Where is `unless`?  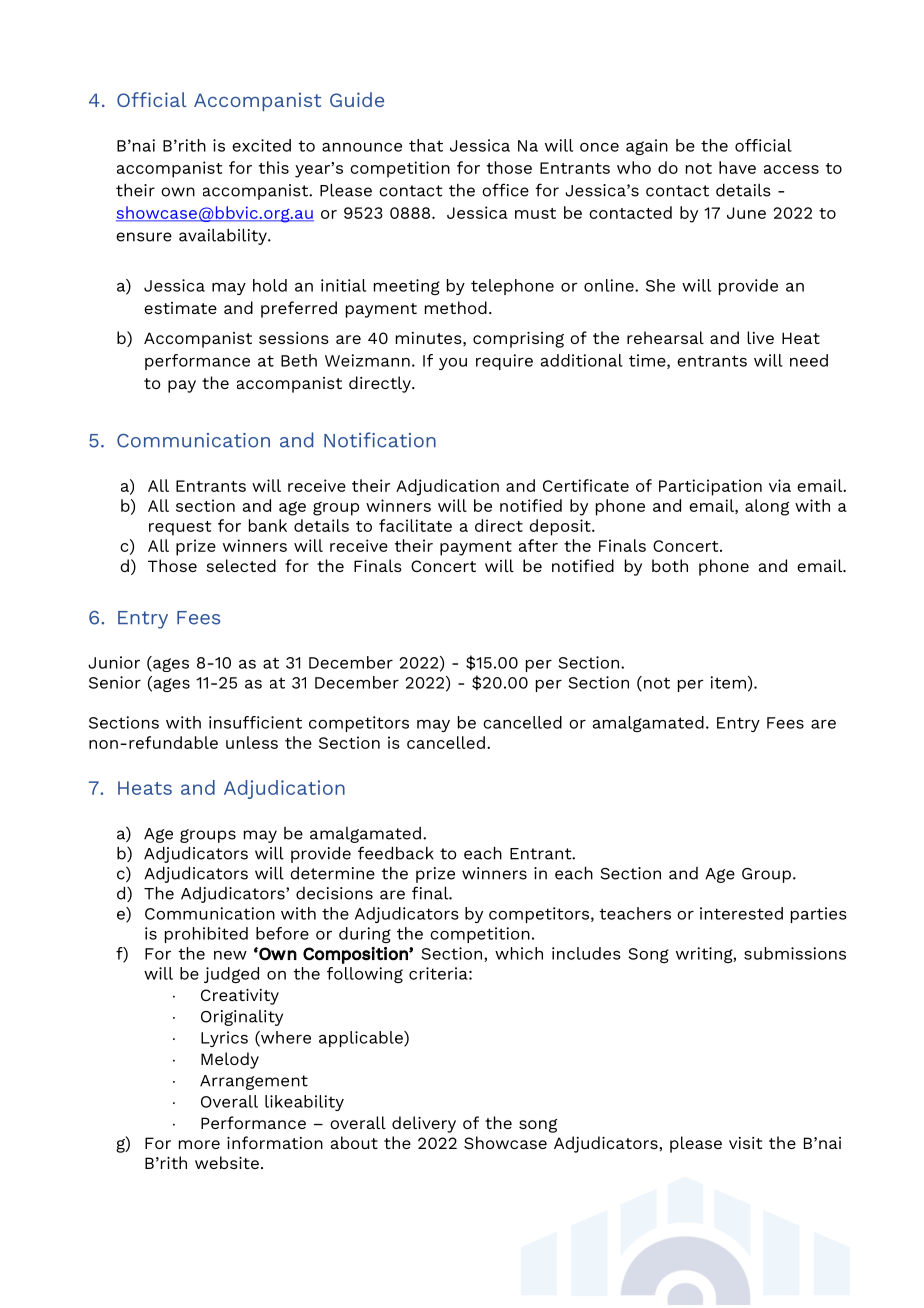 unless is located at coordinates (252, 742).
